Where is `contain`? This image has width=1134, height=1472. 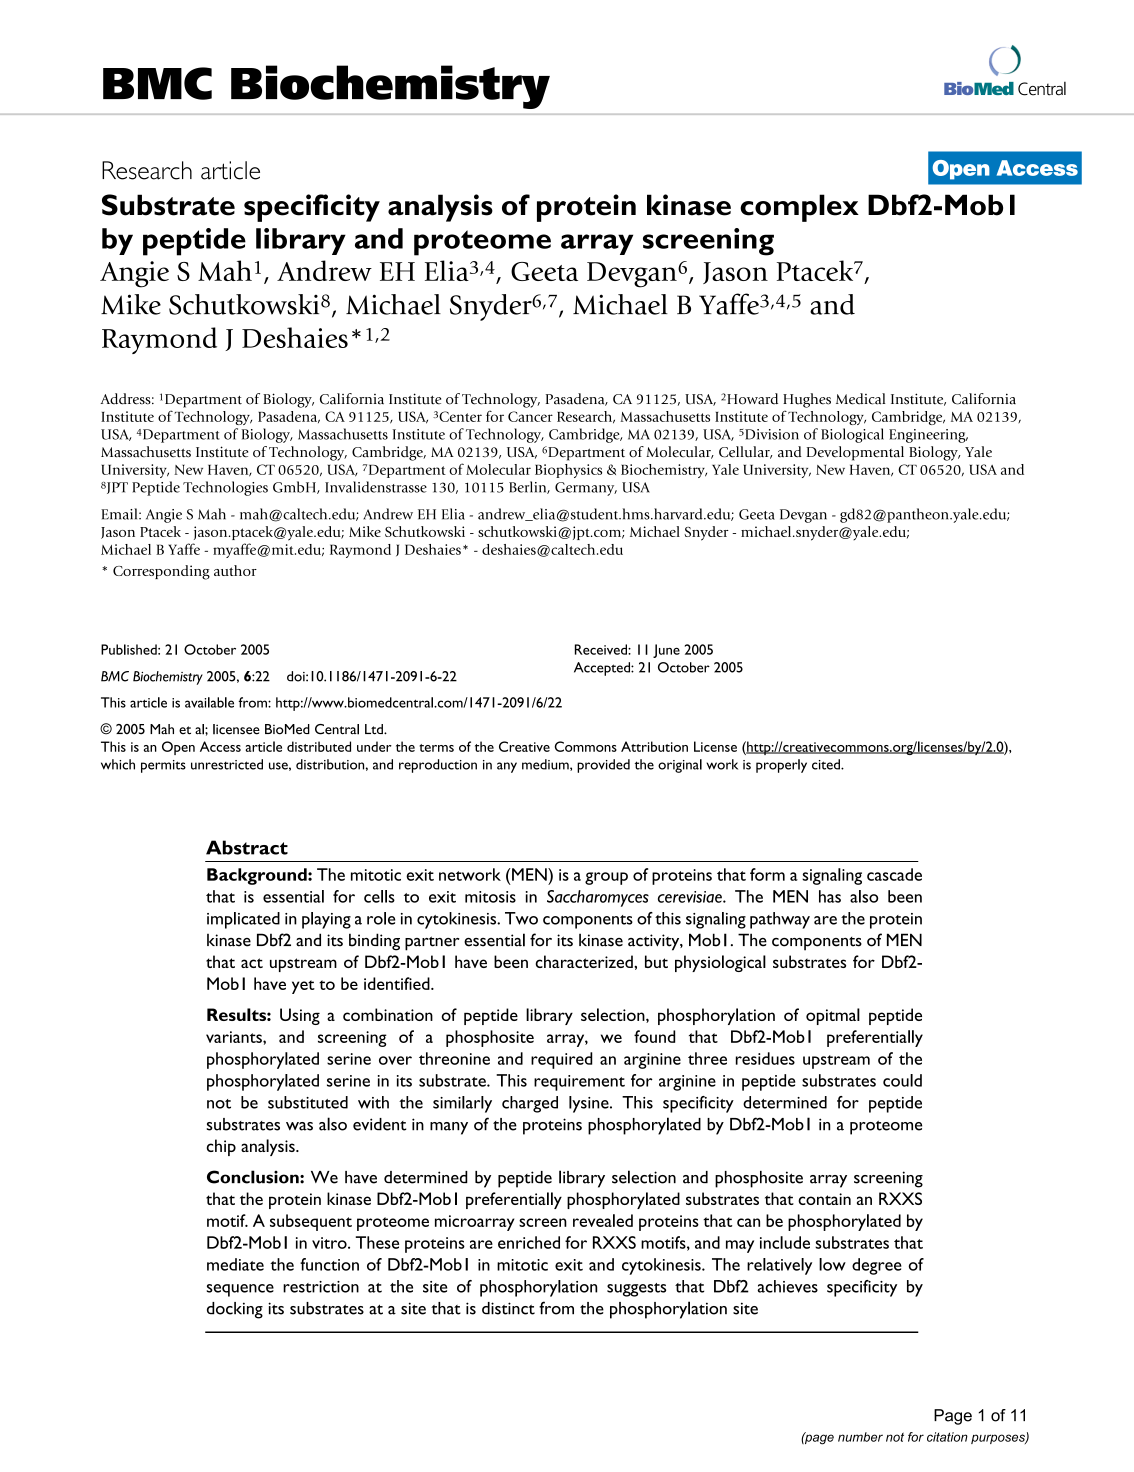 contain is located at coordinates (824, 1199).
